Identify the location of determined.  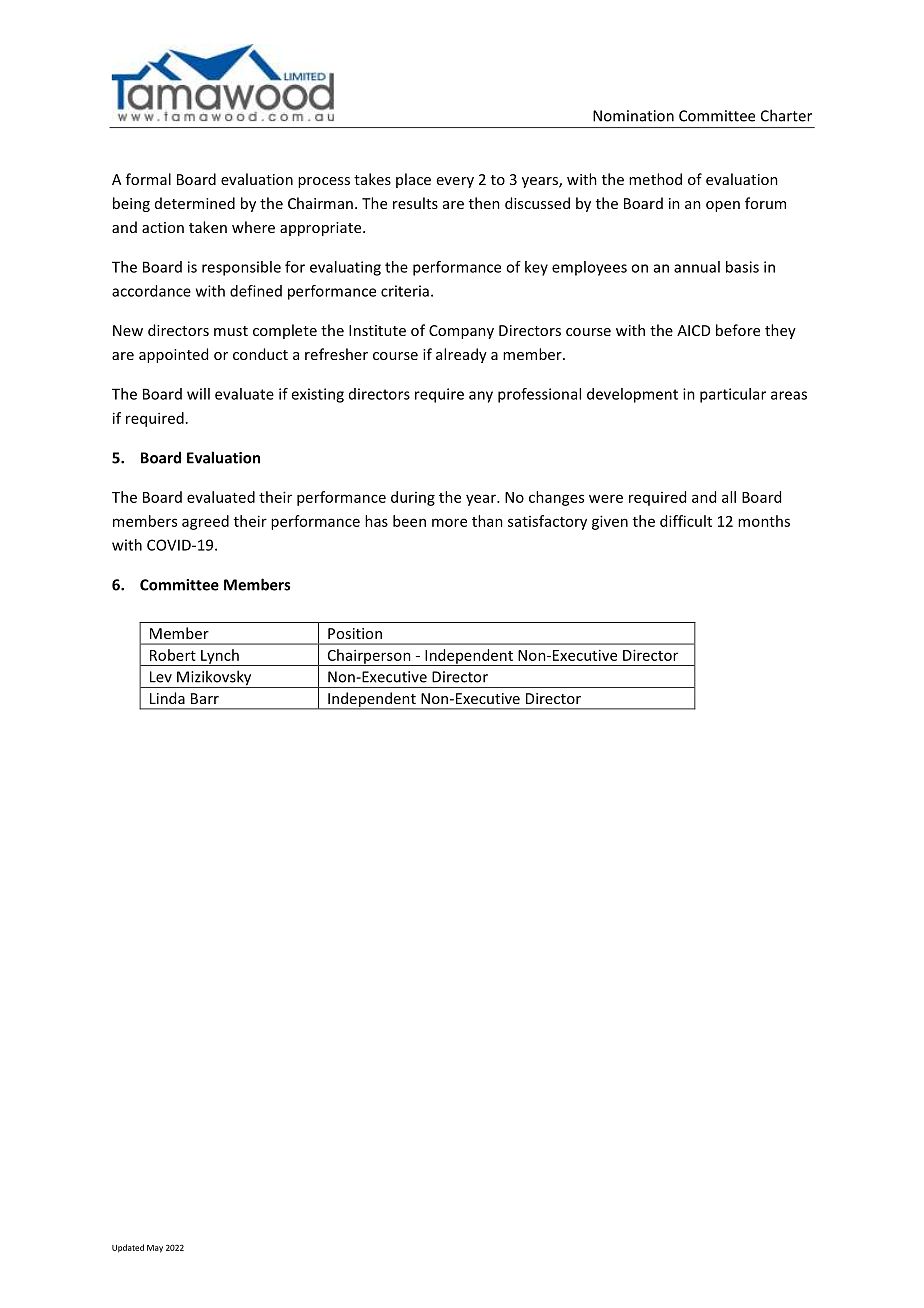
(195, 203).
